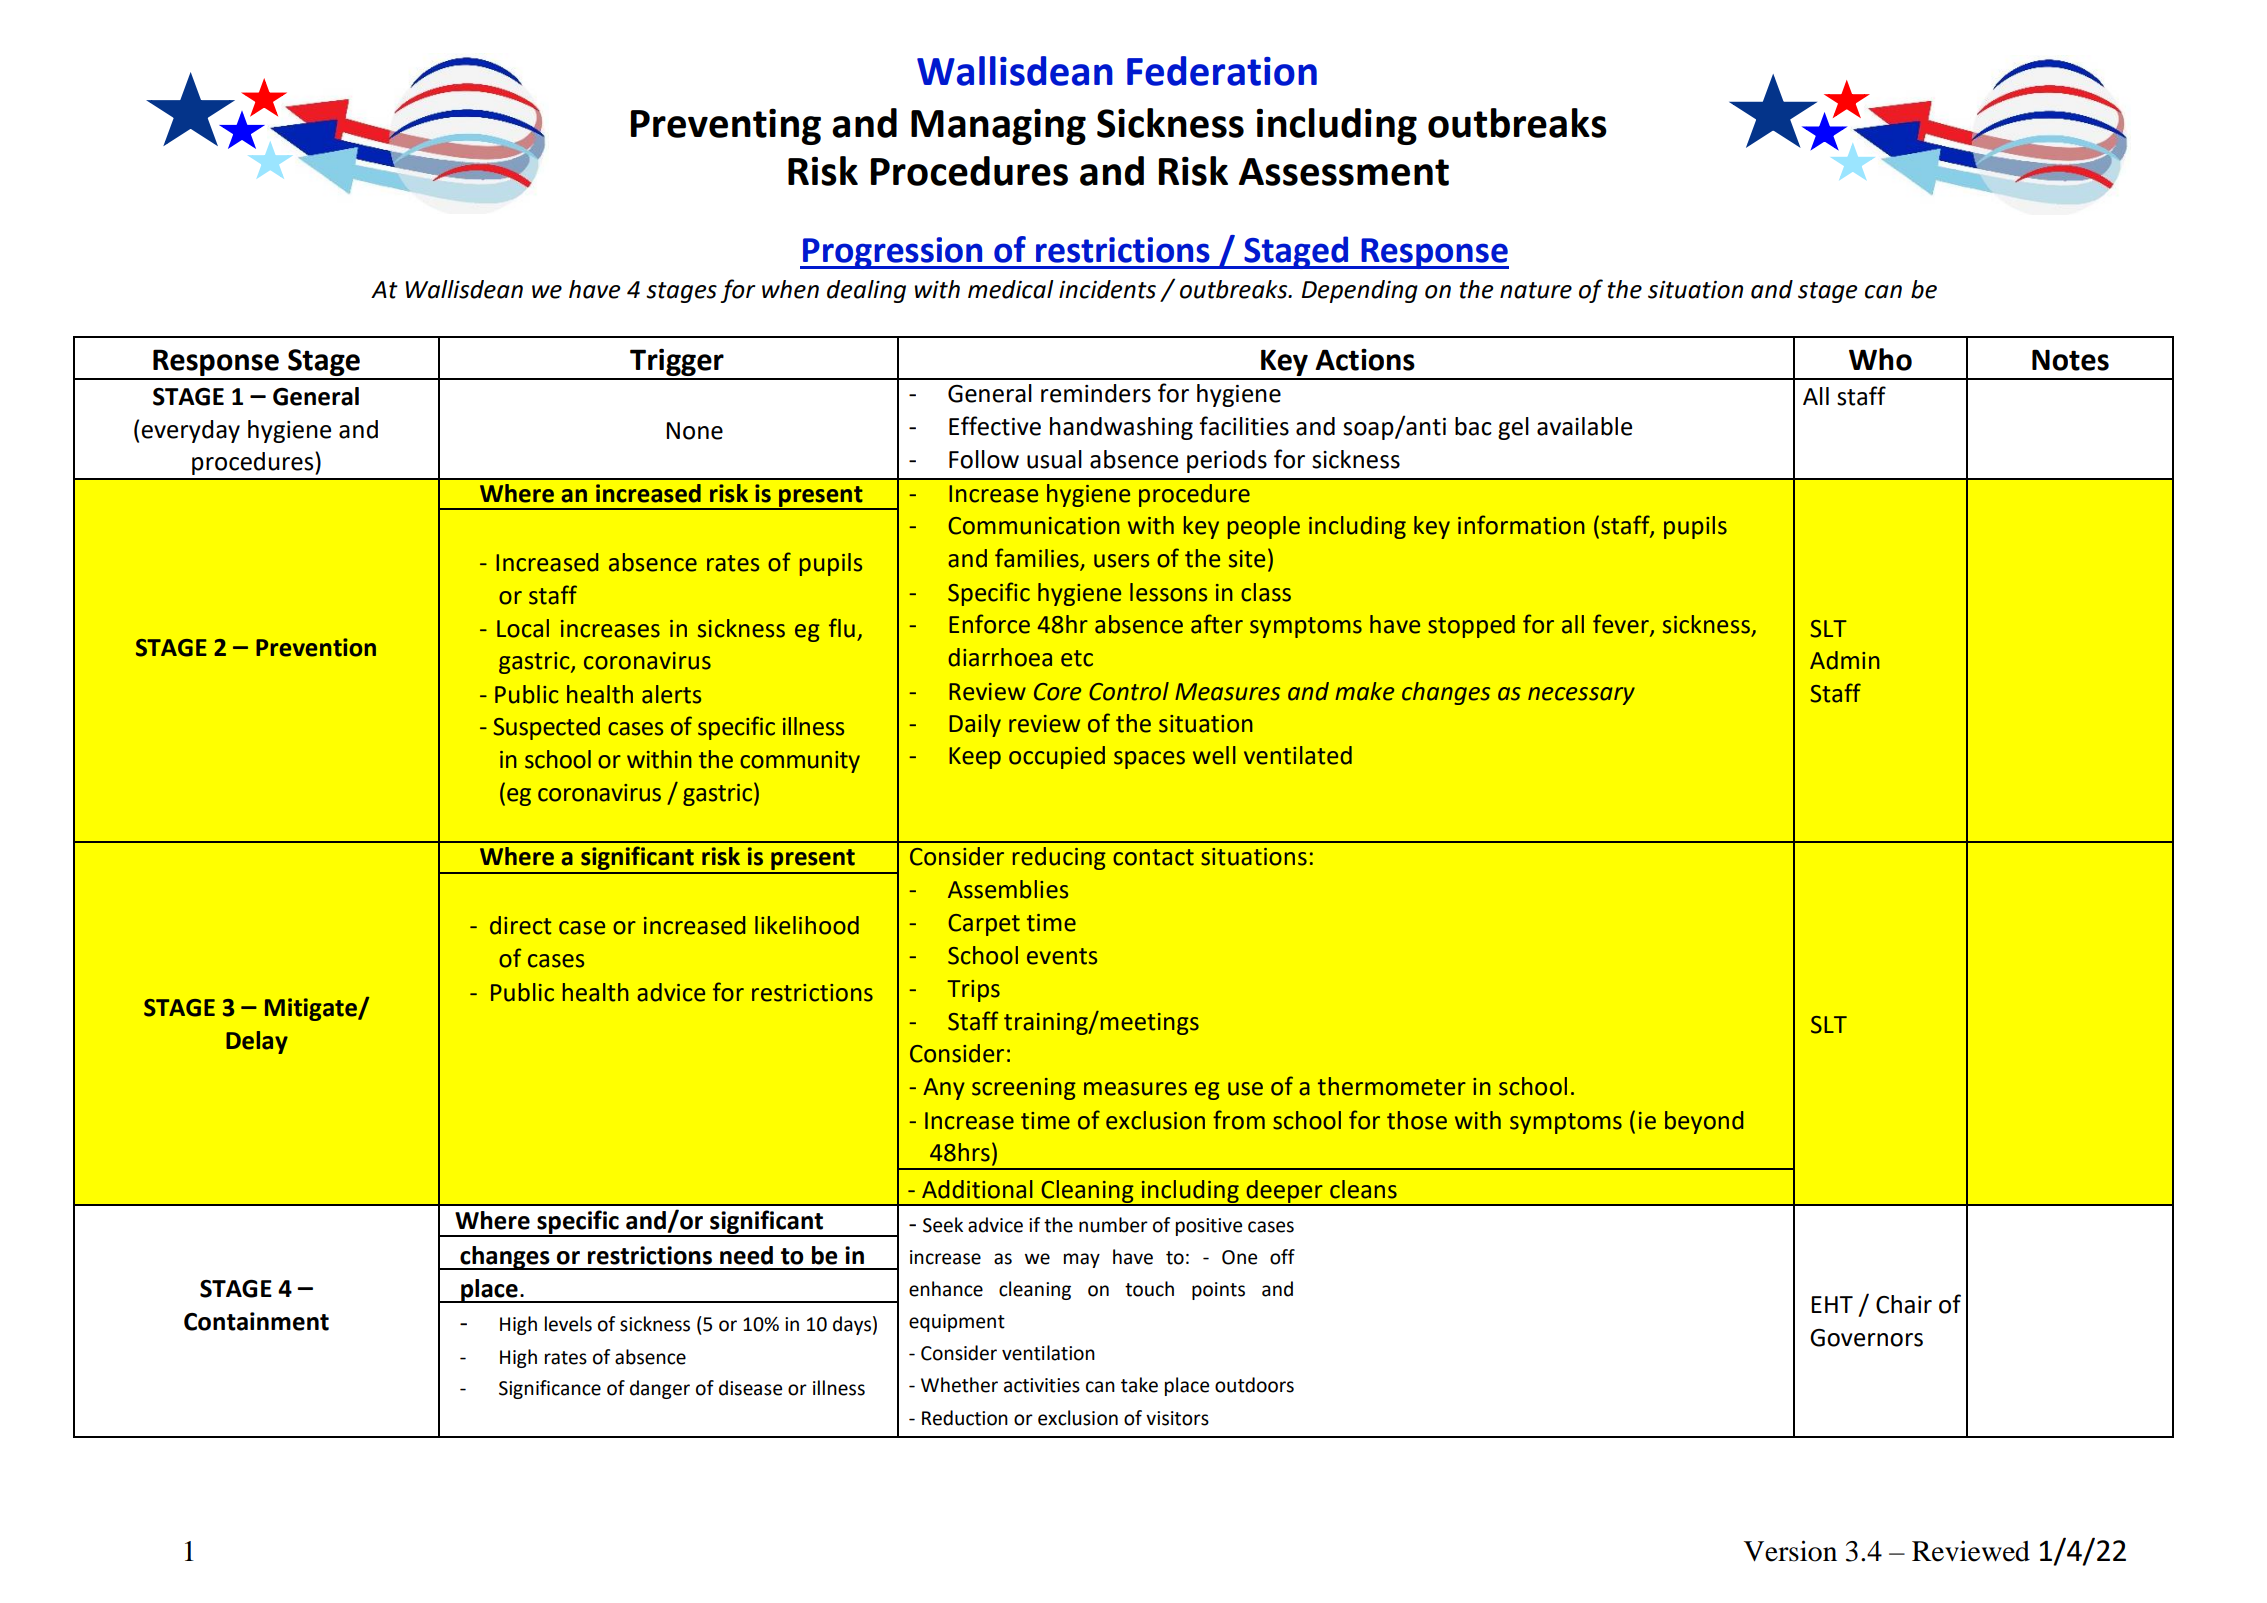 The height and width of the document is (1603, 2267). I want to click on Local, so click(523, 628).
